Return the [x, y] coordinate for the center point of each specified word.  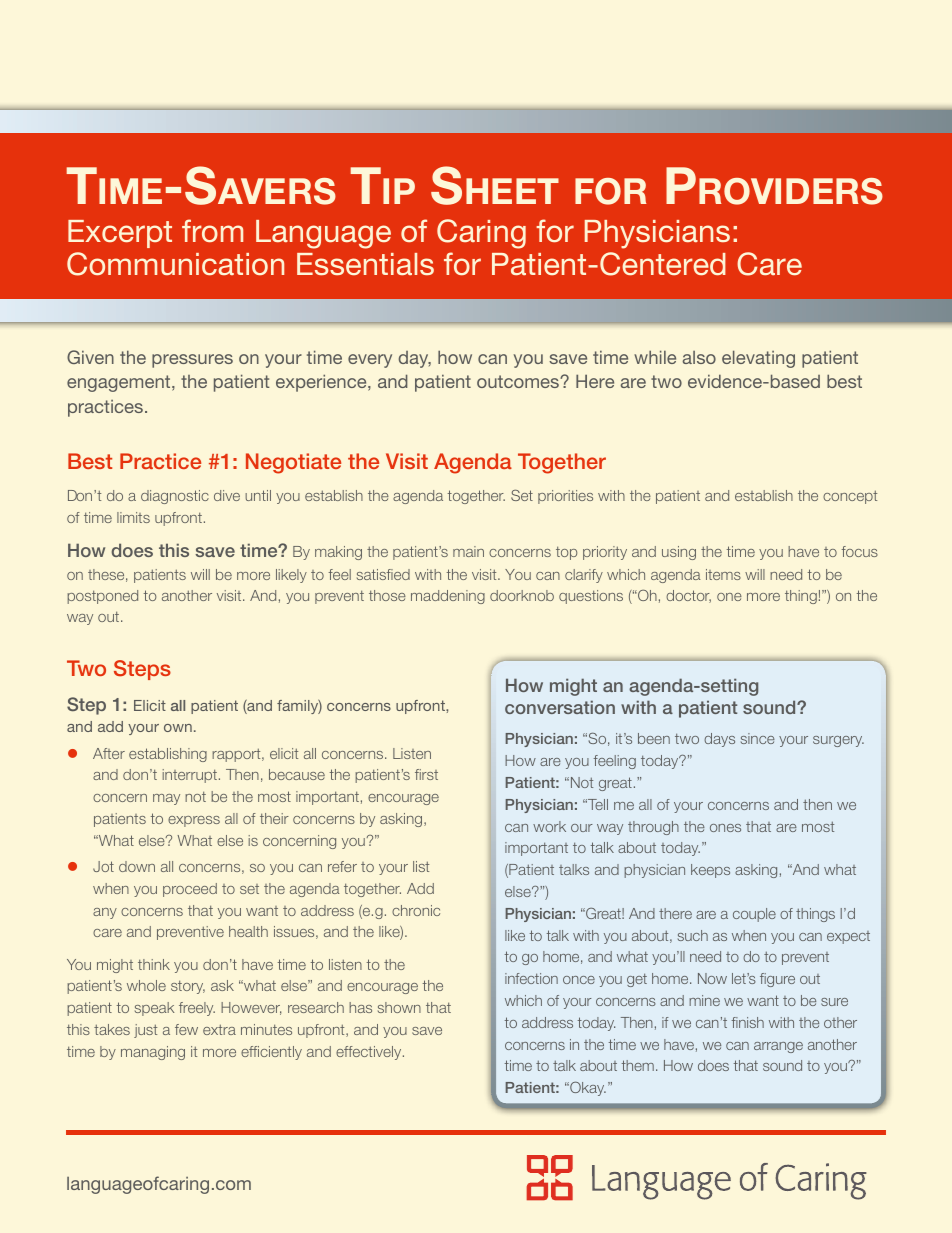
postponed [102, 597]
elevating [758, 359]
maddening [448, 597]
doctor [688, 596]
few [186, 1029]
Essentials [365, 264]
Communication [175, 264]
